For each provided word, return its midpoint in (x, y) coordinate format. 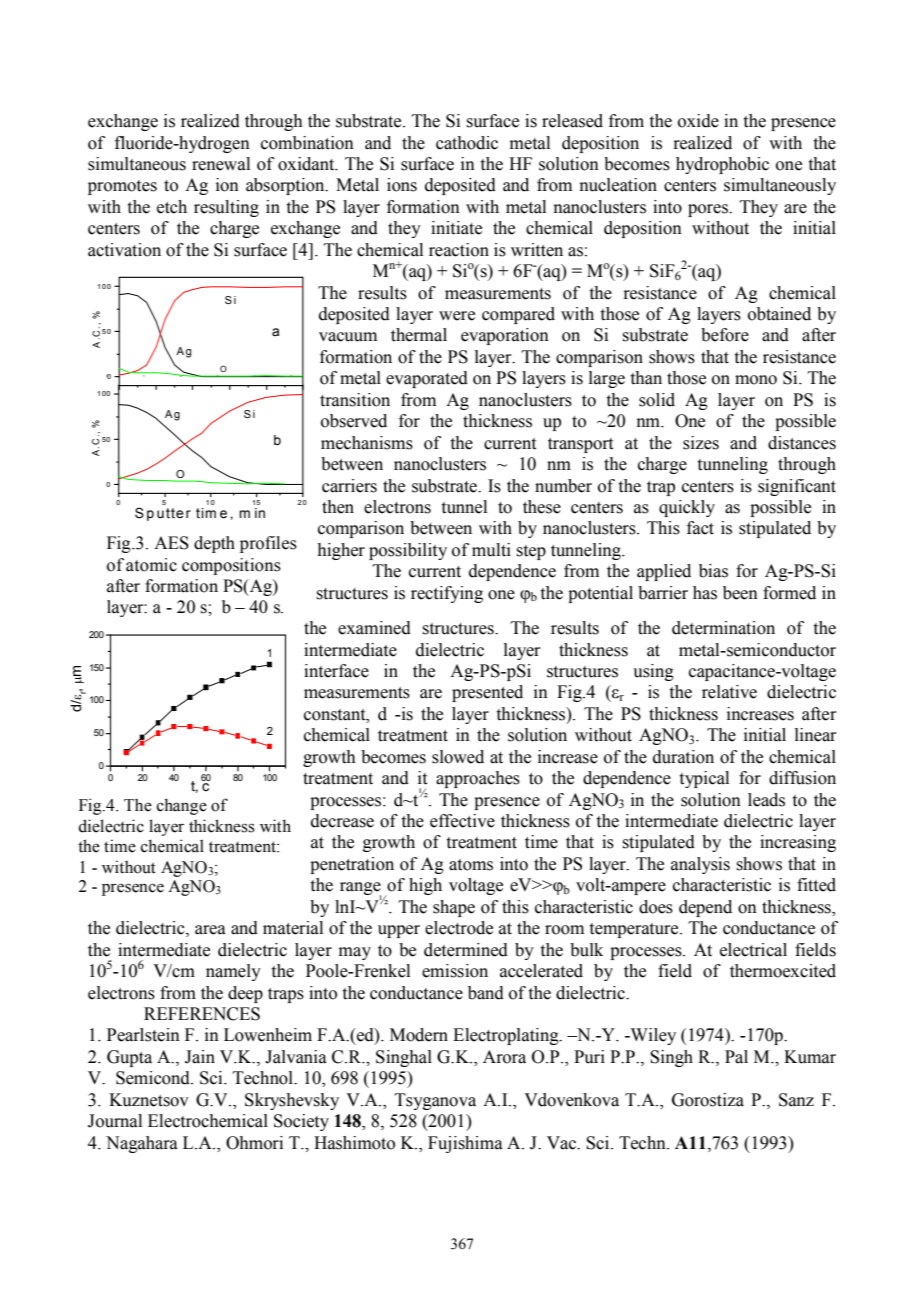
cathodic (467, 143)
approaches (478, 779)
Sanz (796, 1100)
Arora (504, 1057)
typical (704, 779)
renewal (221, 164)
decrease (342, 821)
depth (214, 544)
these (542, 507)
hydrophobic (722, 165)
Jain (200, 1057)
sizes (701, 443)
